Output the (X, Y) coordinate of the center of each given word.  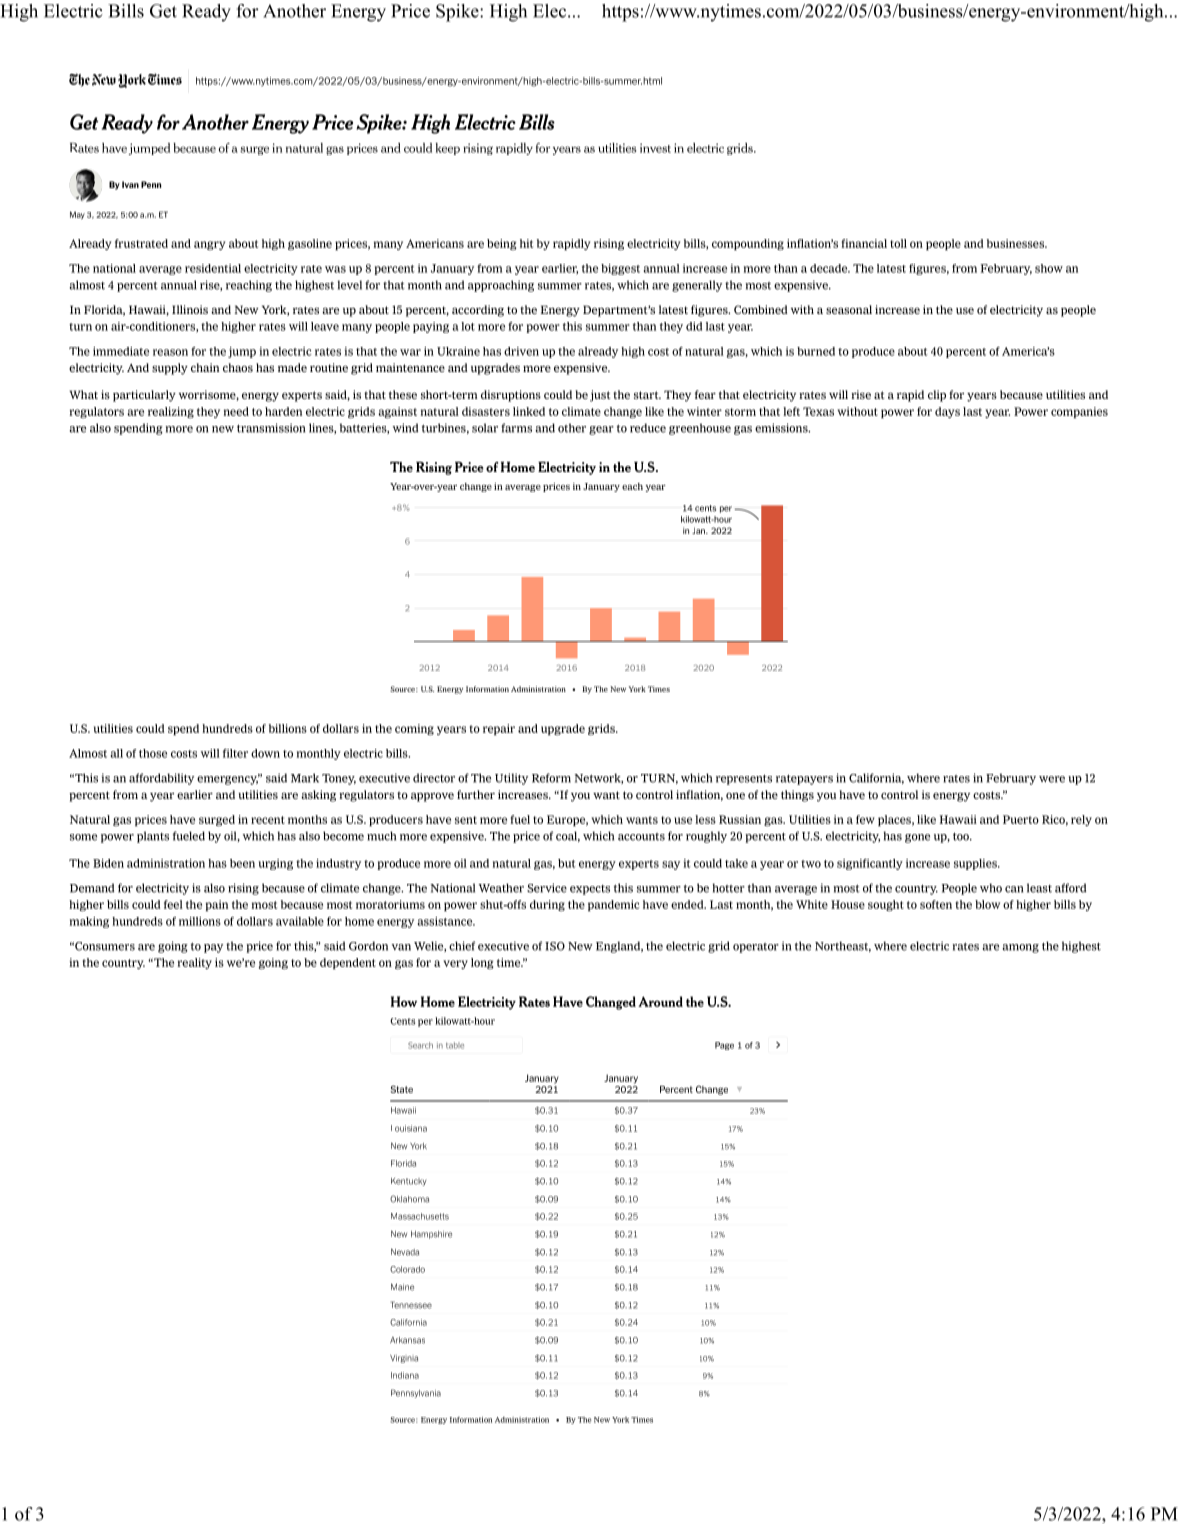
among (1020, 948)
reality (194, 963)
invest (655, 148)
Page (724, 1046)
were (1052, 779)
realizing (171, 412)
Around (660, 1001)
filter (235, 753)
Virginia (404, 1359)
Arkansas (407, 1340)
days (947, 412)
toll (898, 243)
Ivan (130, 184)
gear (601, 430)
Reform (551, 778)
